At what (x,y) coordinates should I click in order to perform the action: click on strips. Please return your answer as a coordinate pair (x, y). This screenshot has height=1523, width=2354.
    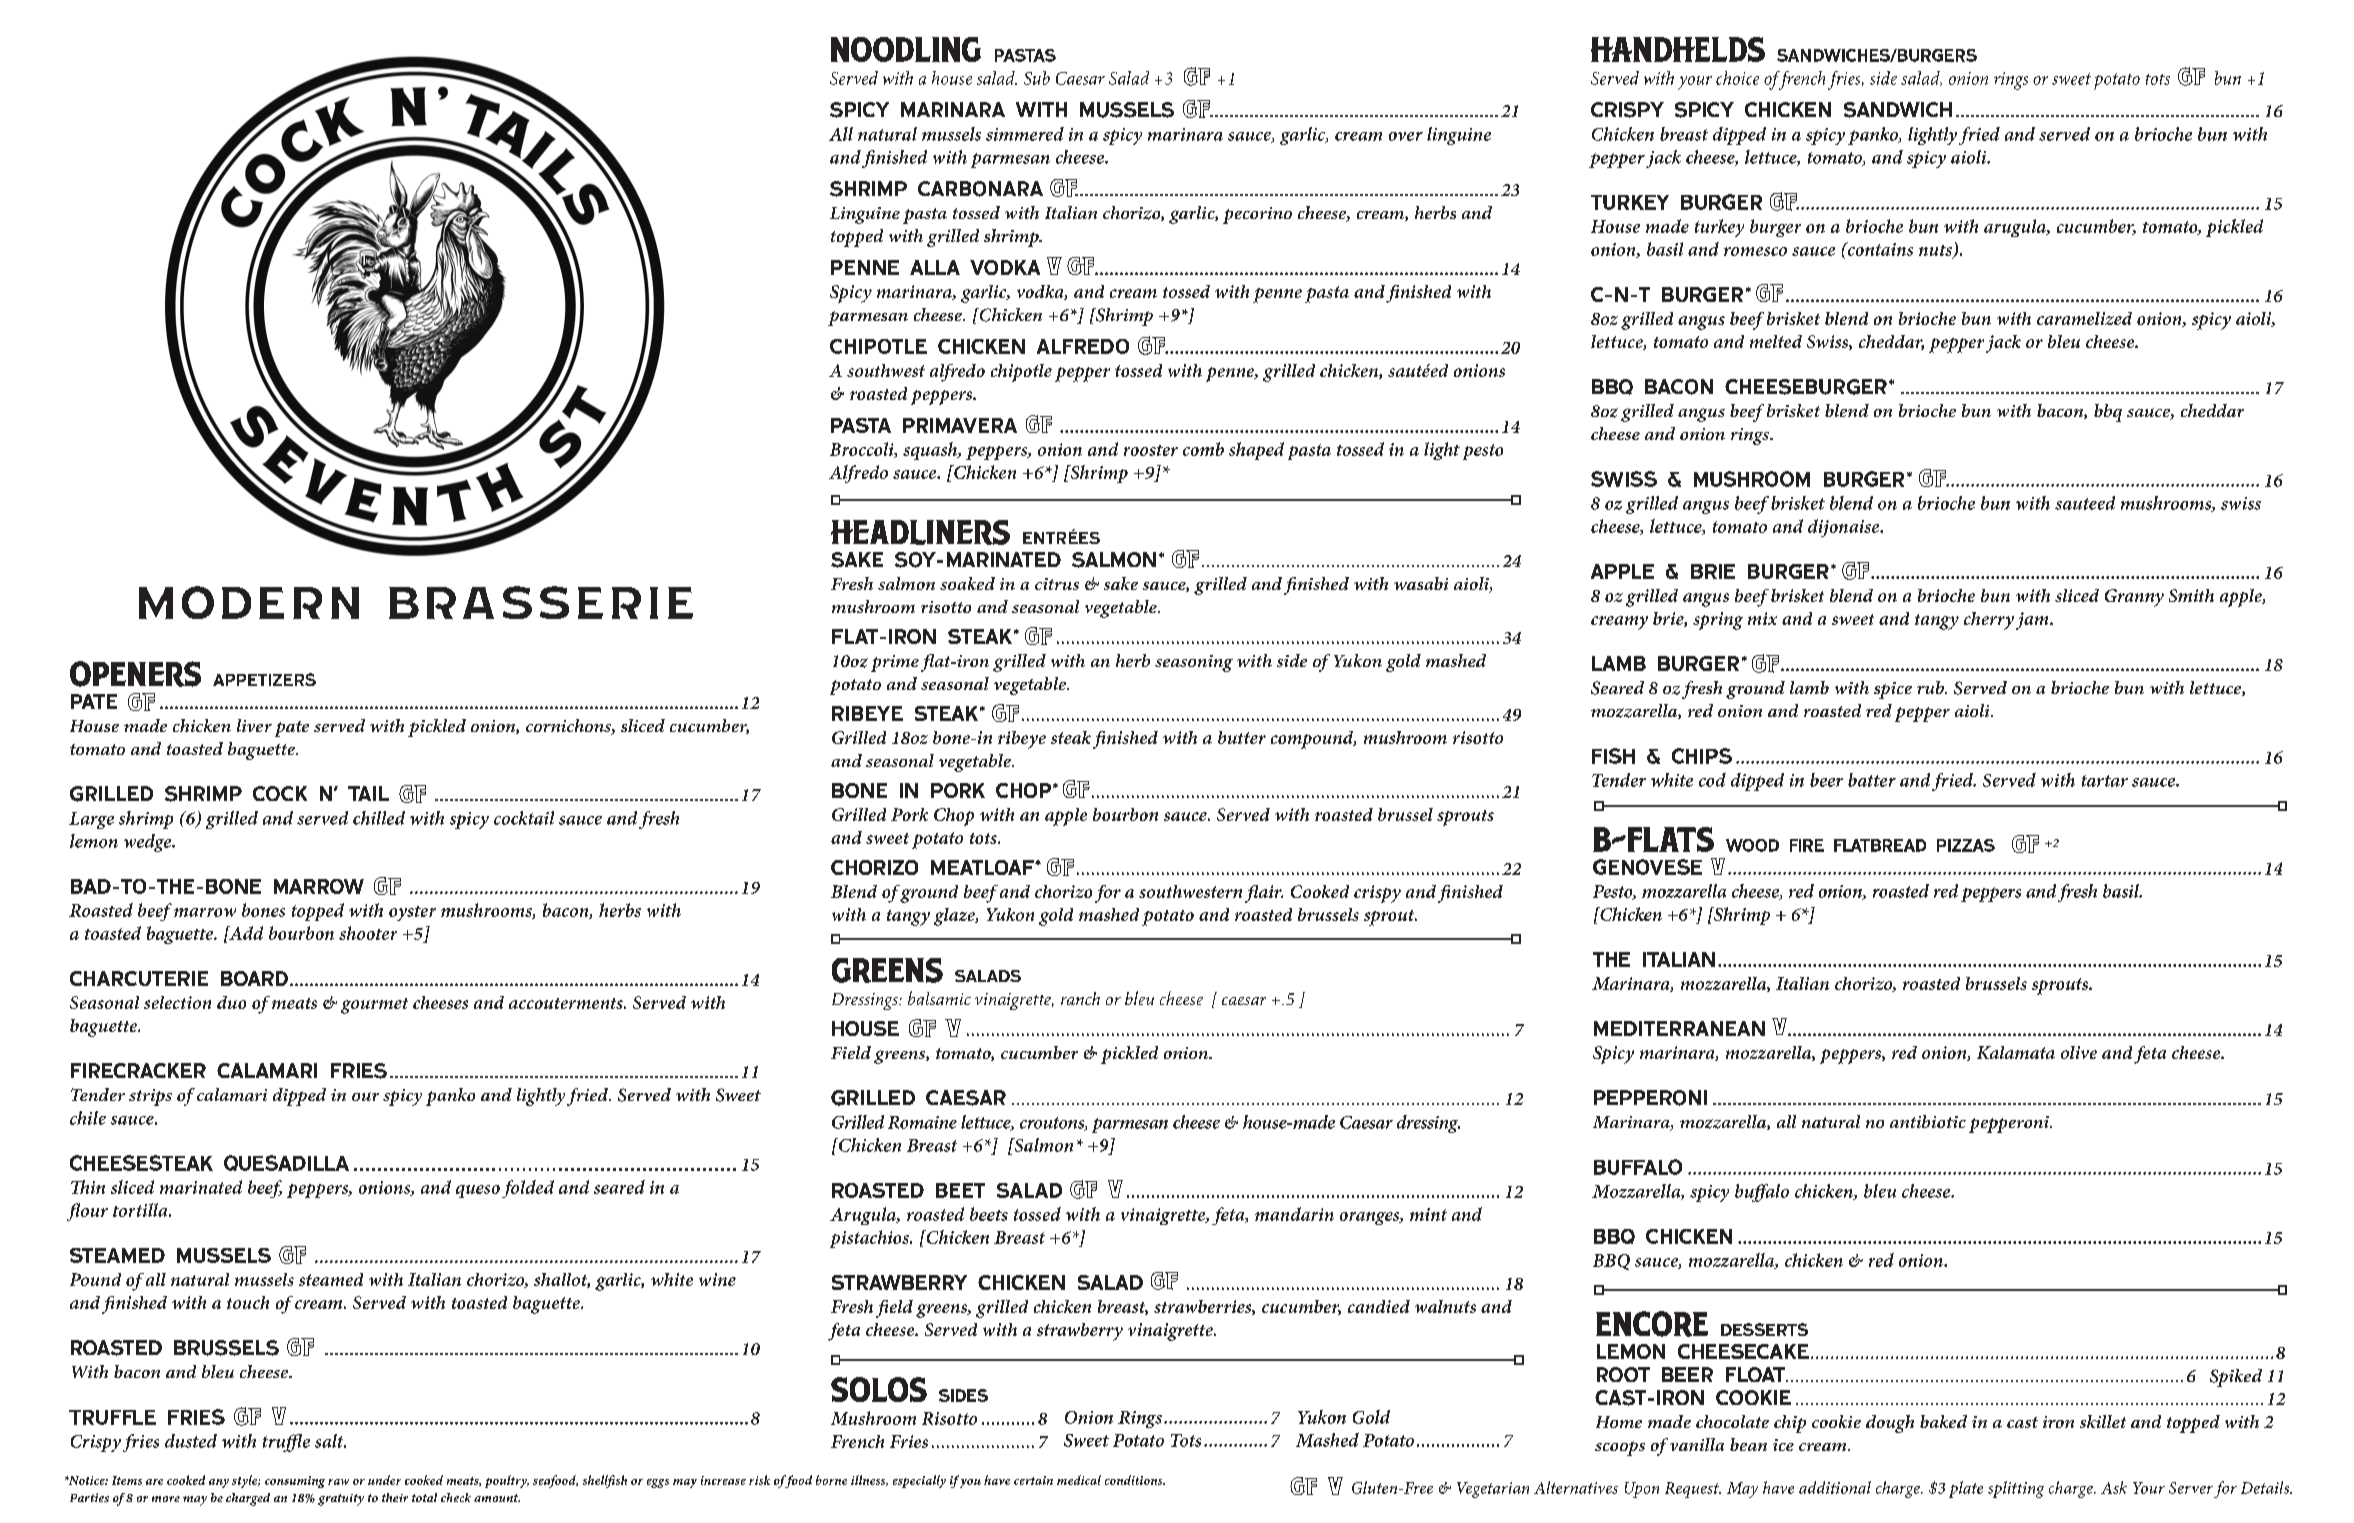
    Looking at the image, I should click on (150, 1097).
